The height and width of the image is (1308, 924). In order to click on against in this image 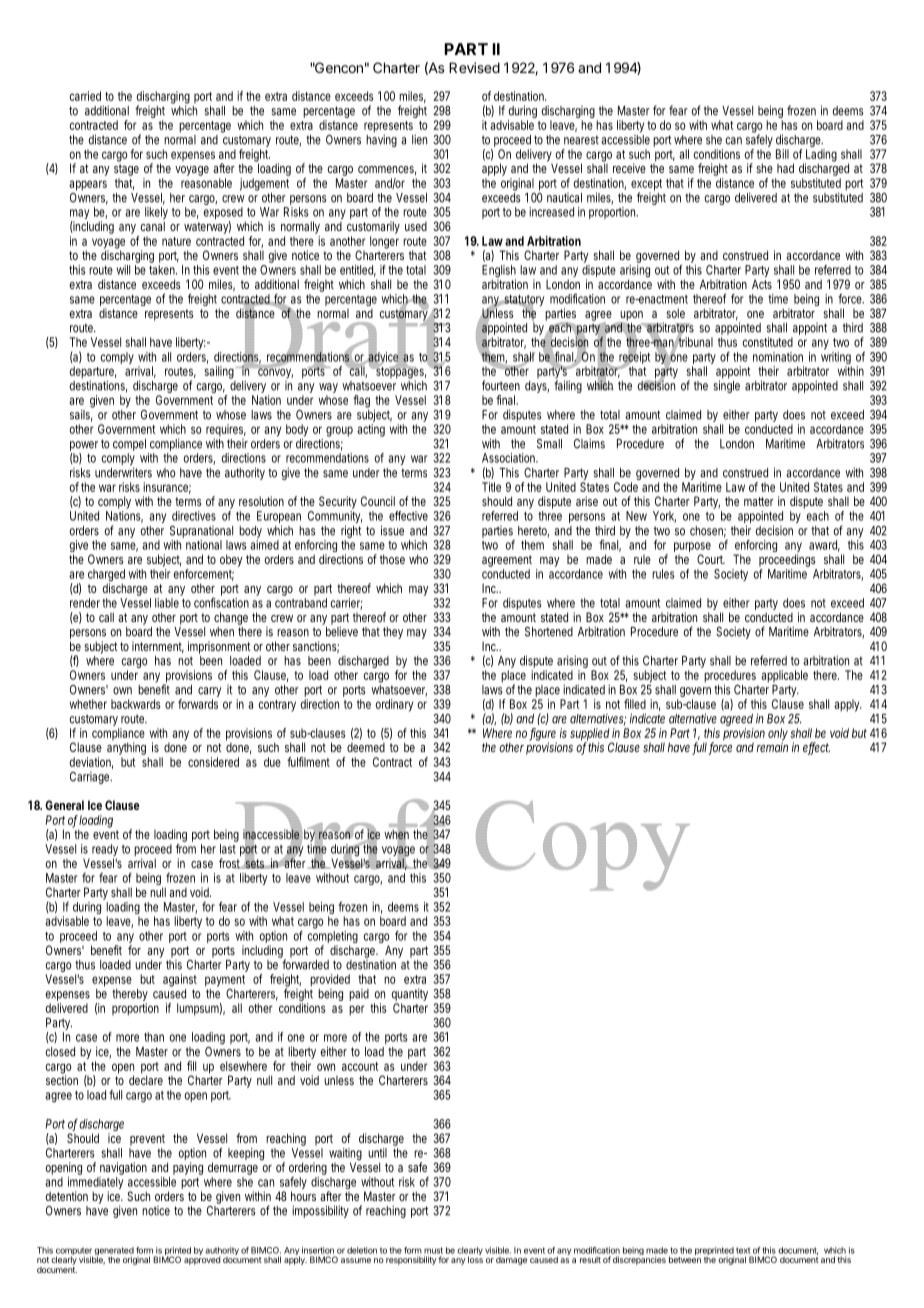, I will do `click(180, 980)`.
